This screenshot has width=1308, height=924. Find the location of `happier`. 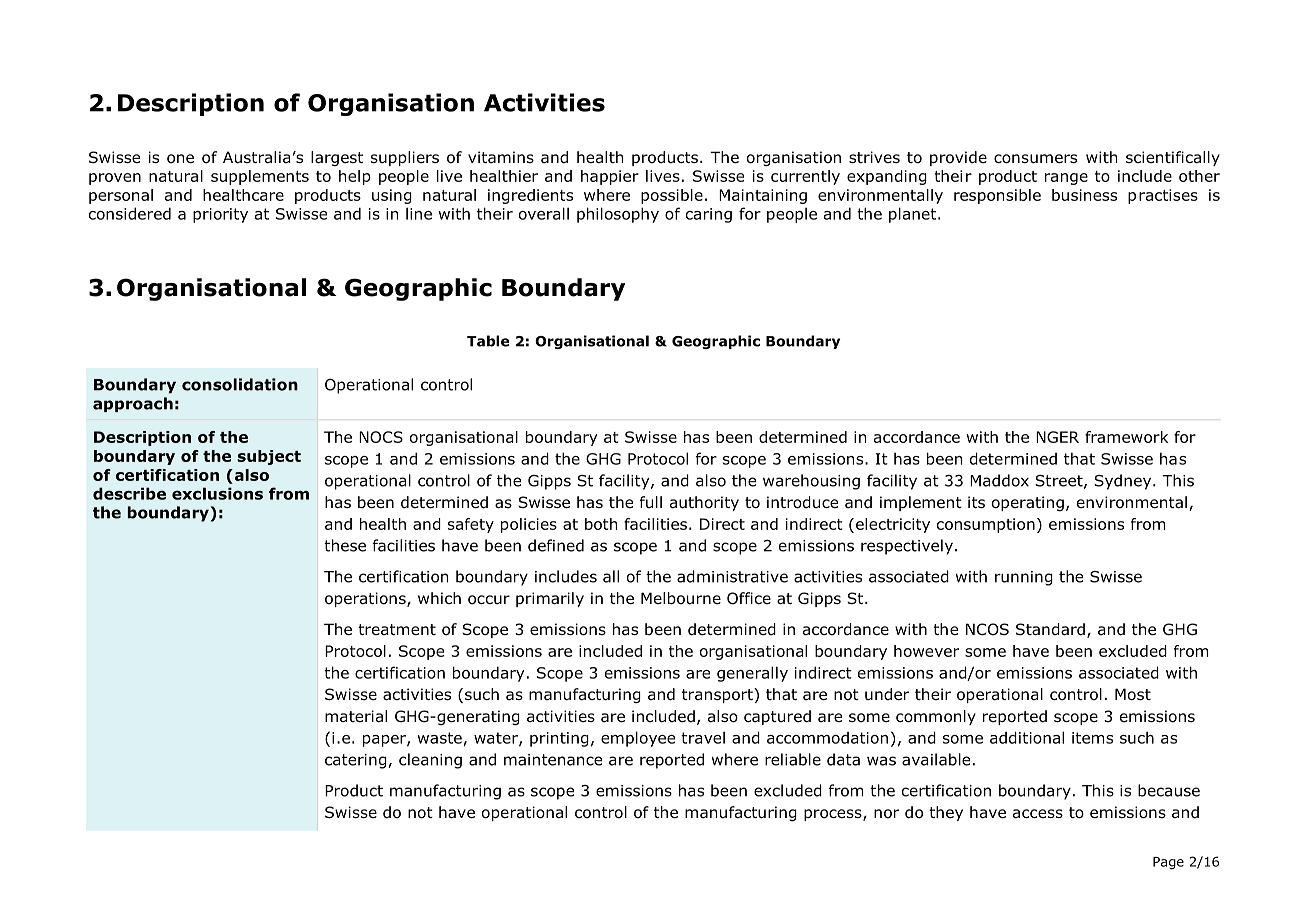

happier is located at coordinates (610, 177).
